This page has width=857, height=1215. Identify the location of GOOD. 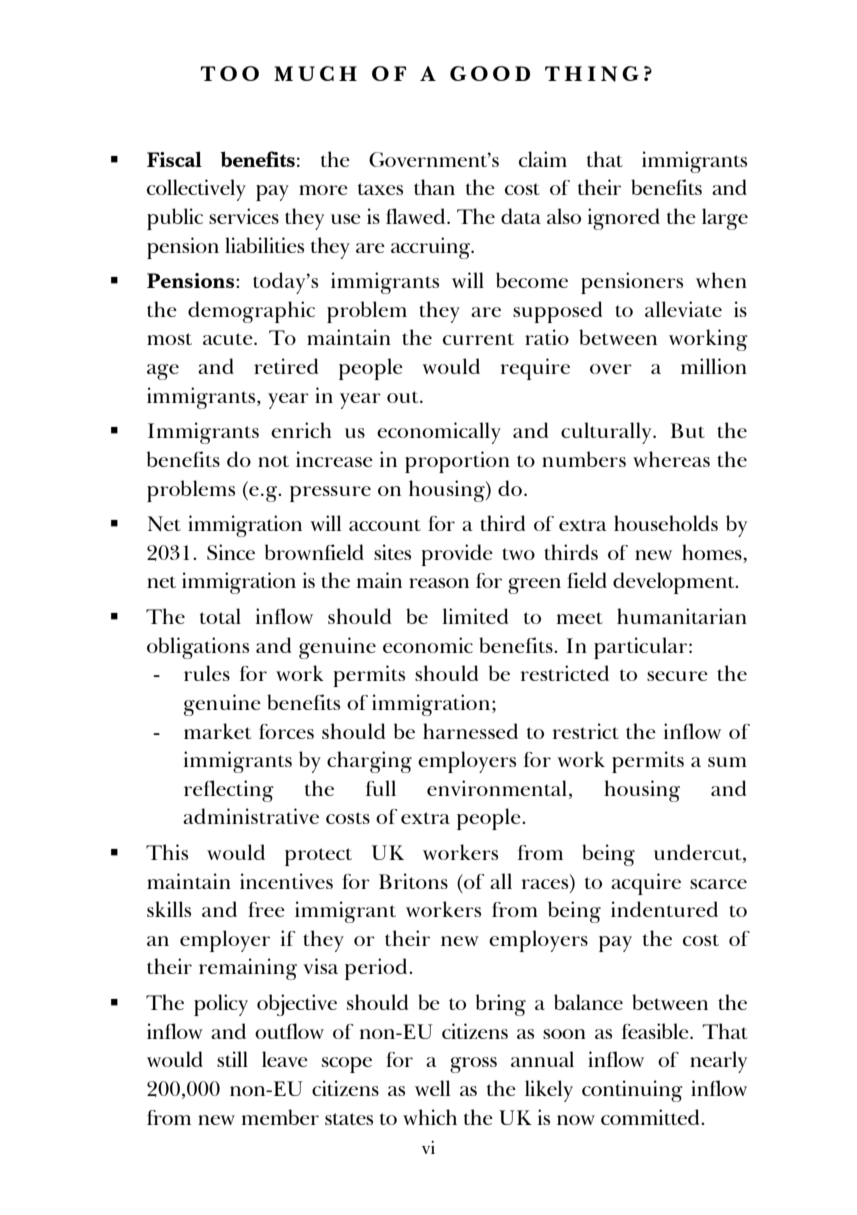
(490, 73).
